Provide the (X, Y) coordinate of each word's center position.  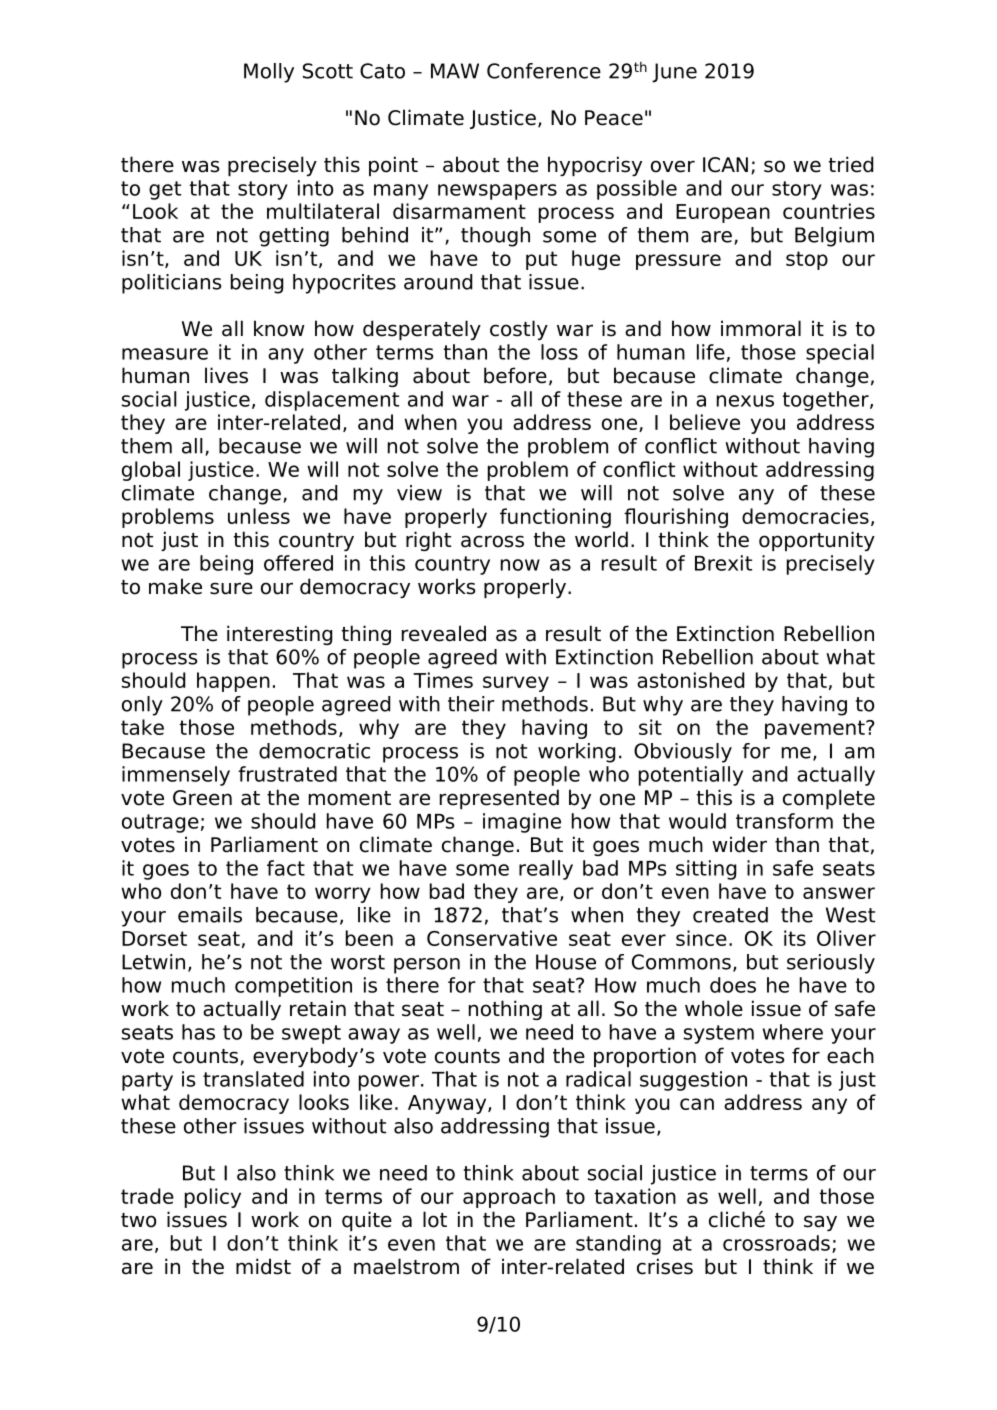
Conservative (492, 938)
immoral (761, 328)
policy (213, 1198)
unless (259, 516)
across (492, 541)
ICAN (725, 165)
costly (519, 330)
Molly (269, 73)
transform (784, 821)
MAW (455, 71)
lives (226, 375)
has (198, 1032)
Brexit (723, 563)
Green (202, 798)
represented (499, 799)
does (733, 985)
